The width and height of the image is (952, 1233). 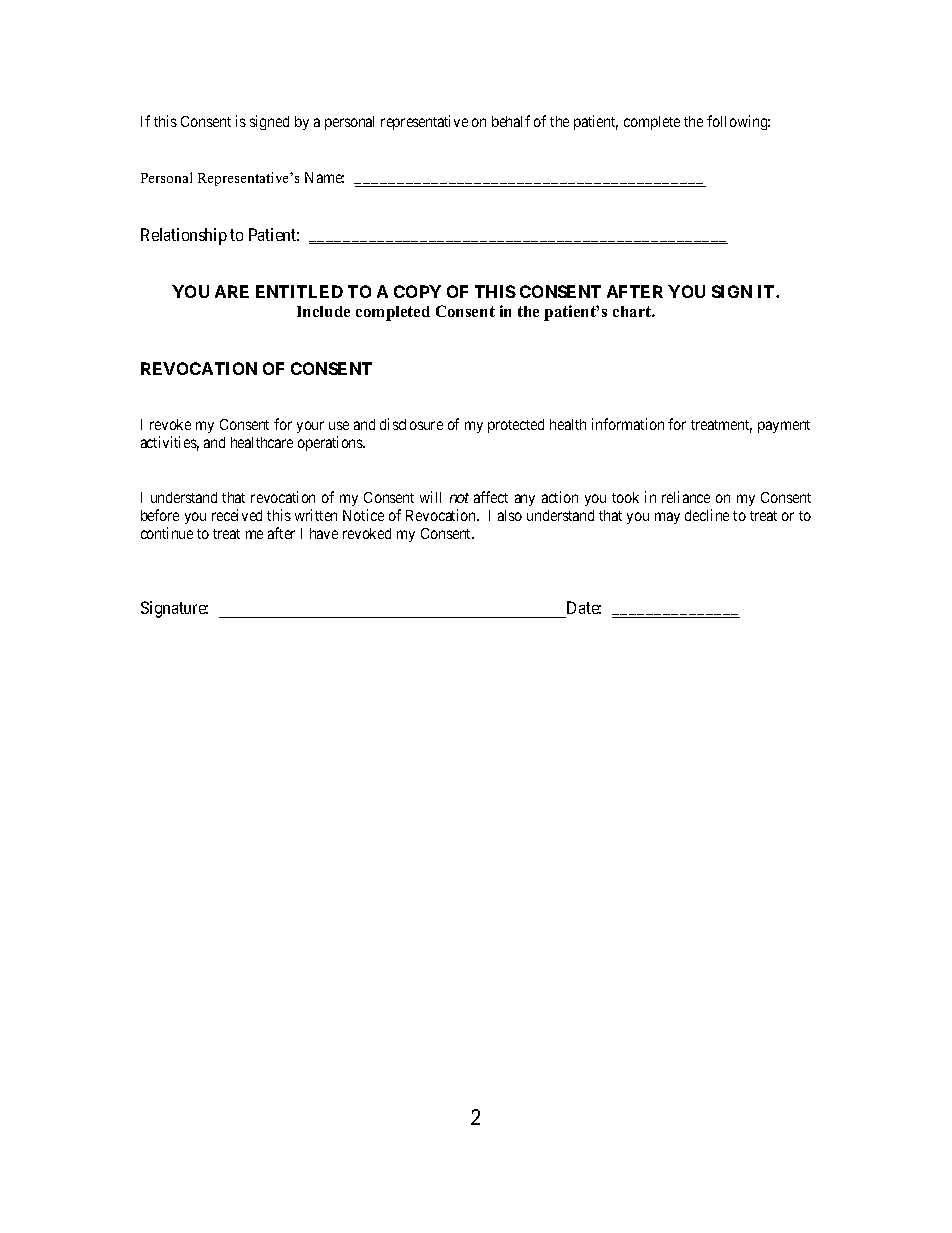 What do you see at coordinates (299, 291) in the image?
I see `ENTITLED` at bounding box center [299, 291].
